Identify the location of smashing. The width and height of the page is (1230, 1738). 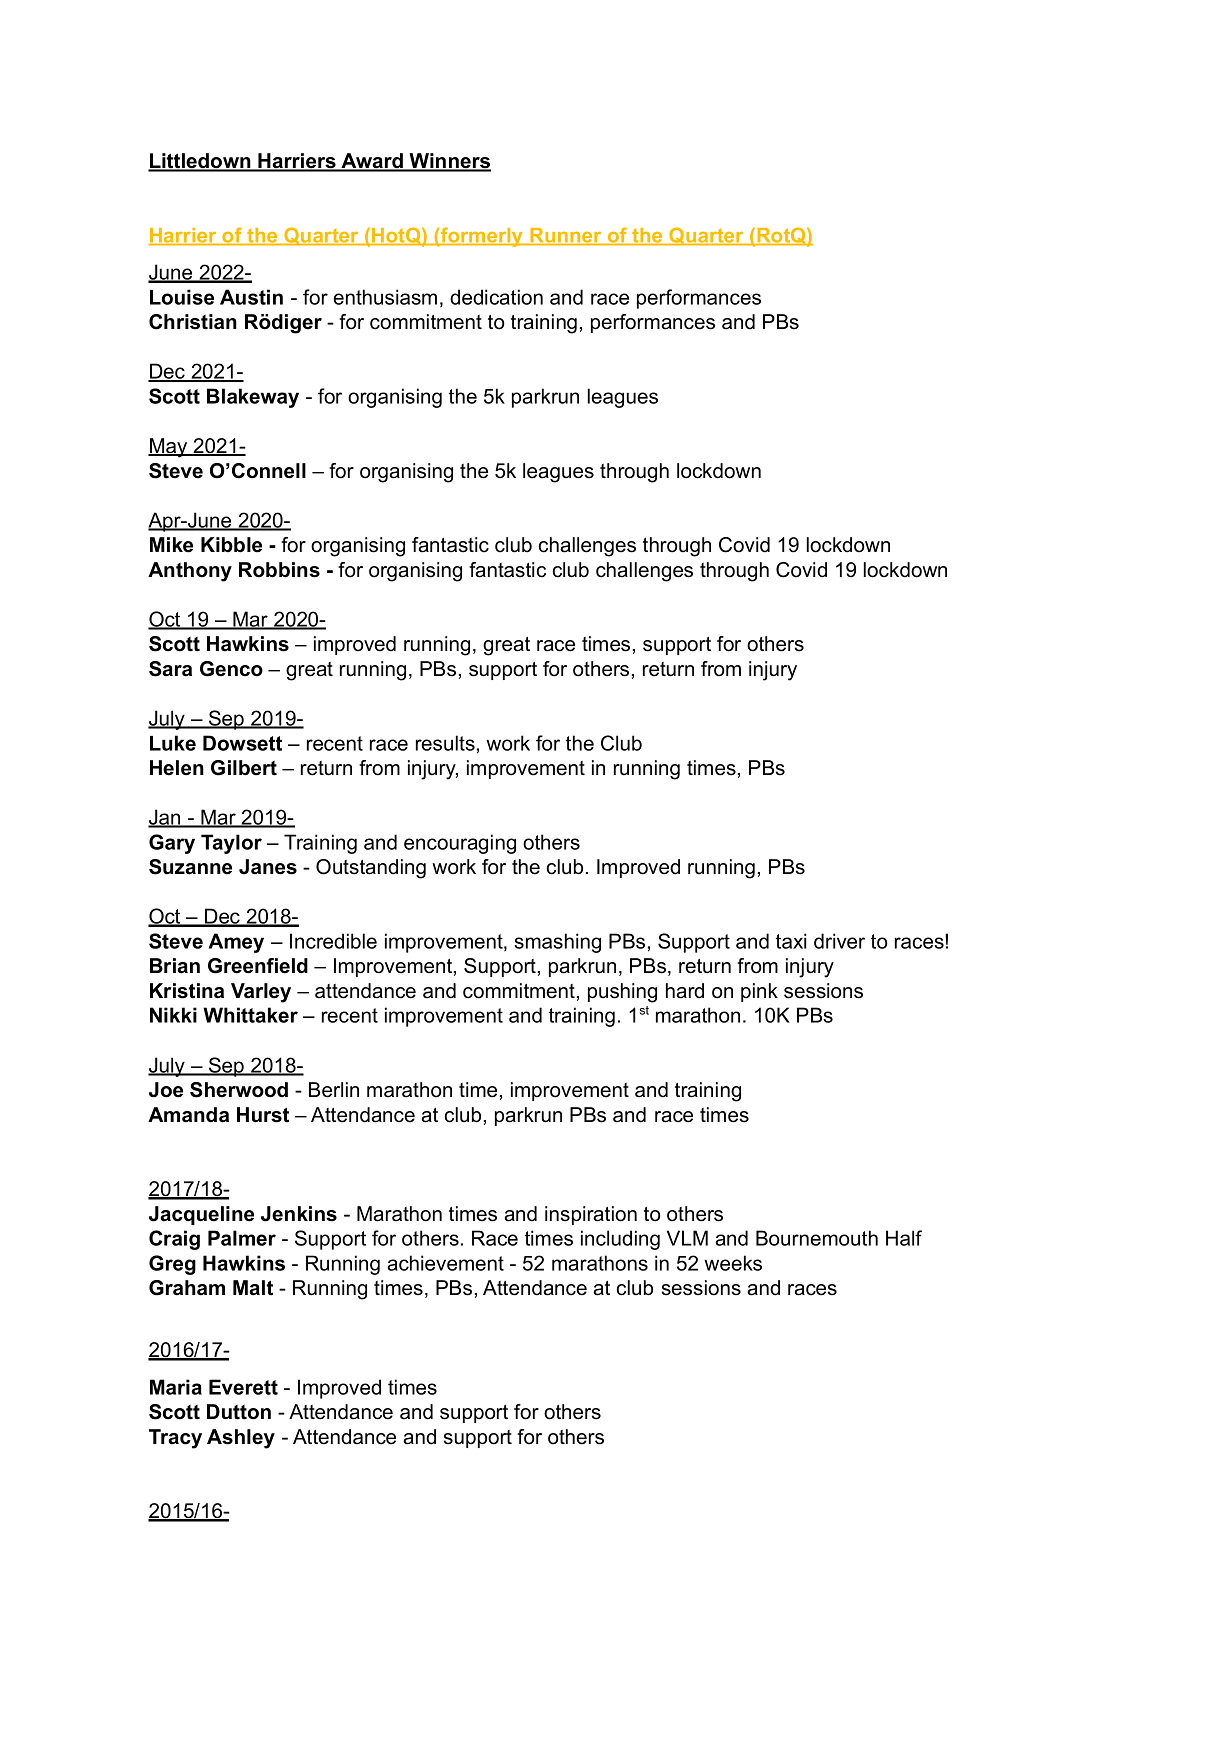
(557, 943).
